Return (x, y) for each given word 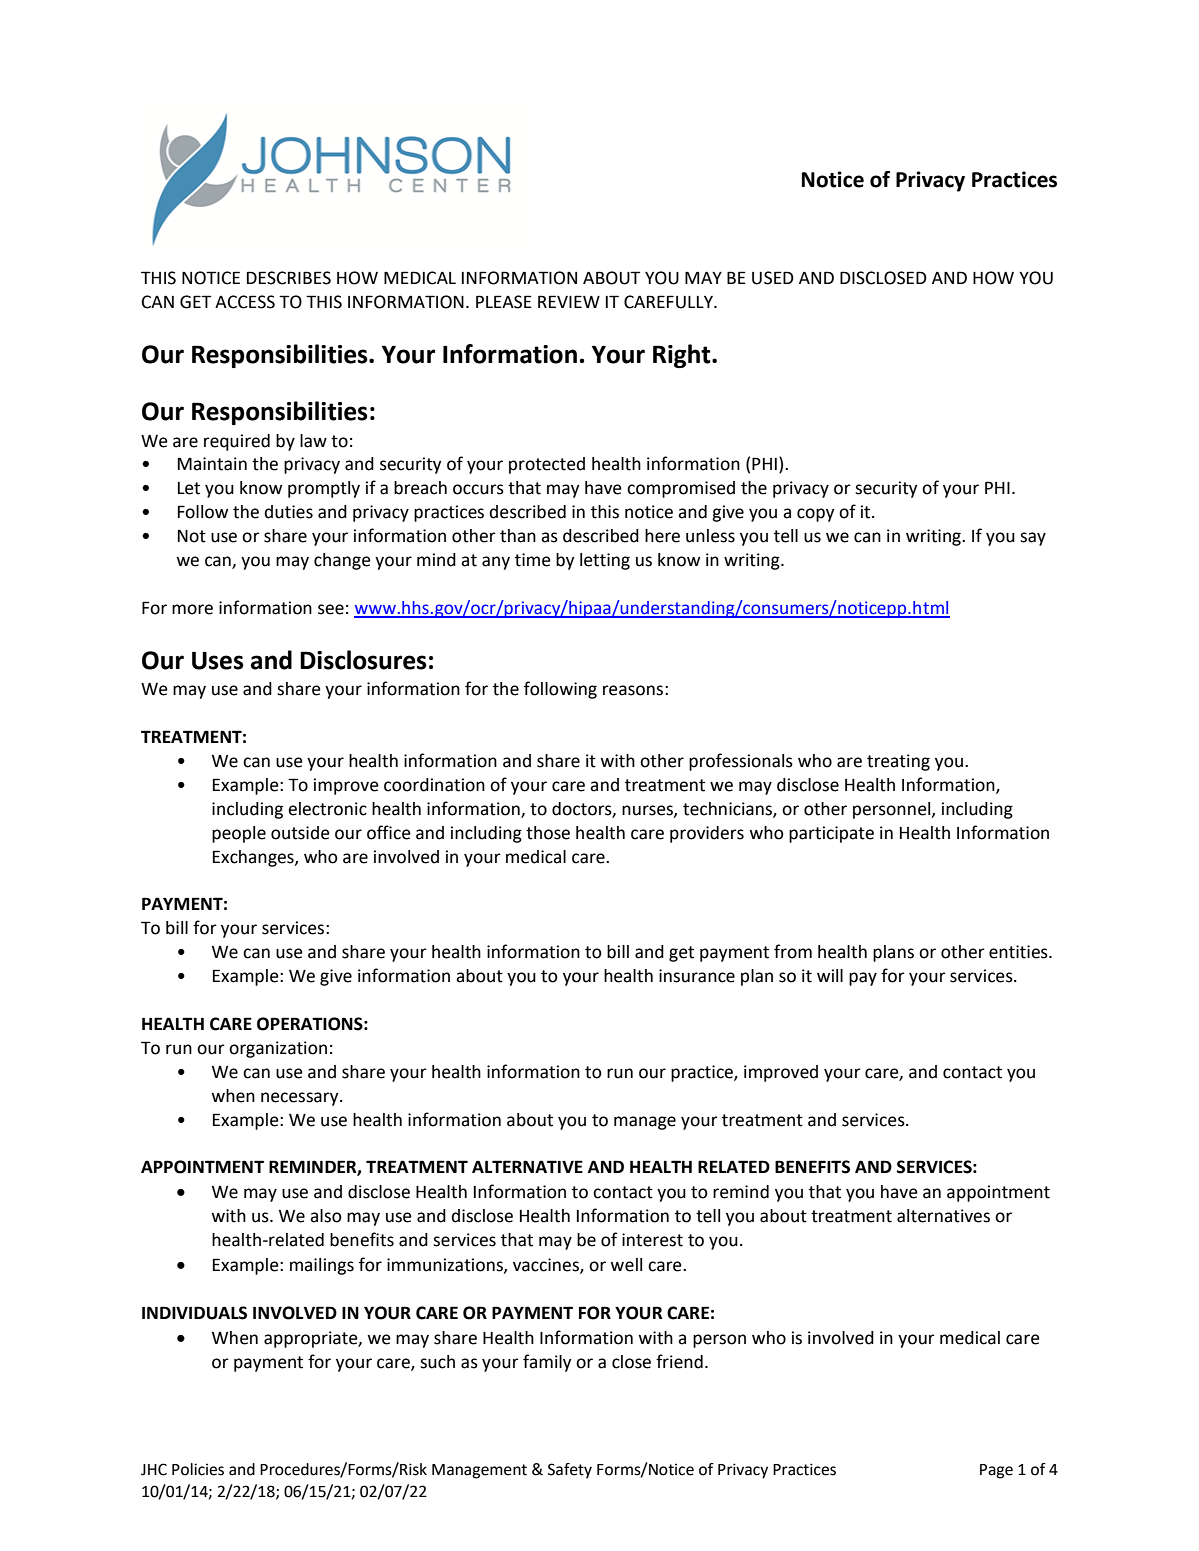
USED (773, 278)
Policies (198, 1469)
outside (300, 833)
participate (831, 834)
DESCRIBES (289, 278)
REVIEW (569, 301)
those (548, 833)
